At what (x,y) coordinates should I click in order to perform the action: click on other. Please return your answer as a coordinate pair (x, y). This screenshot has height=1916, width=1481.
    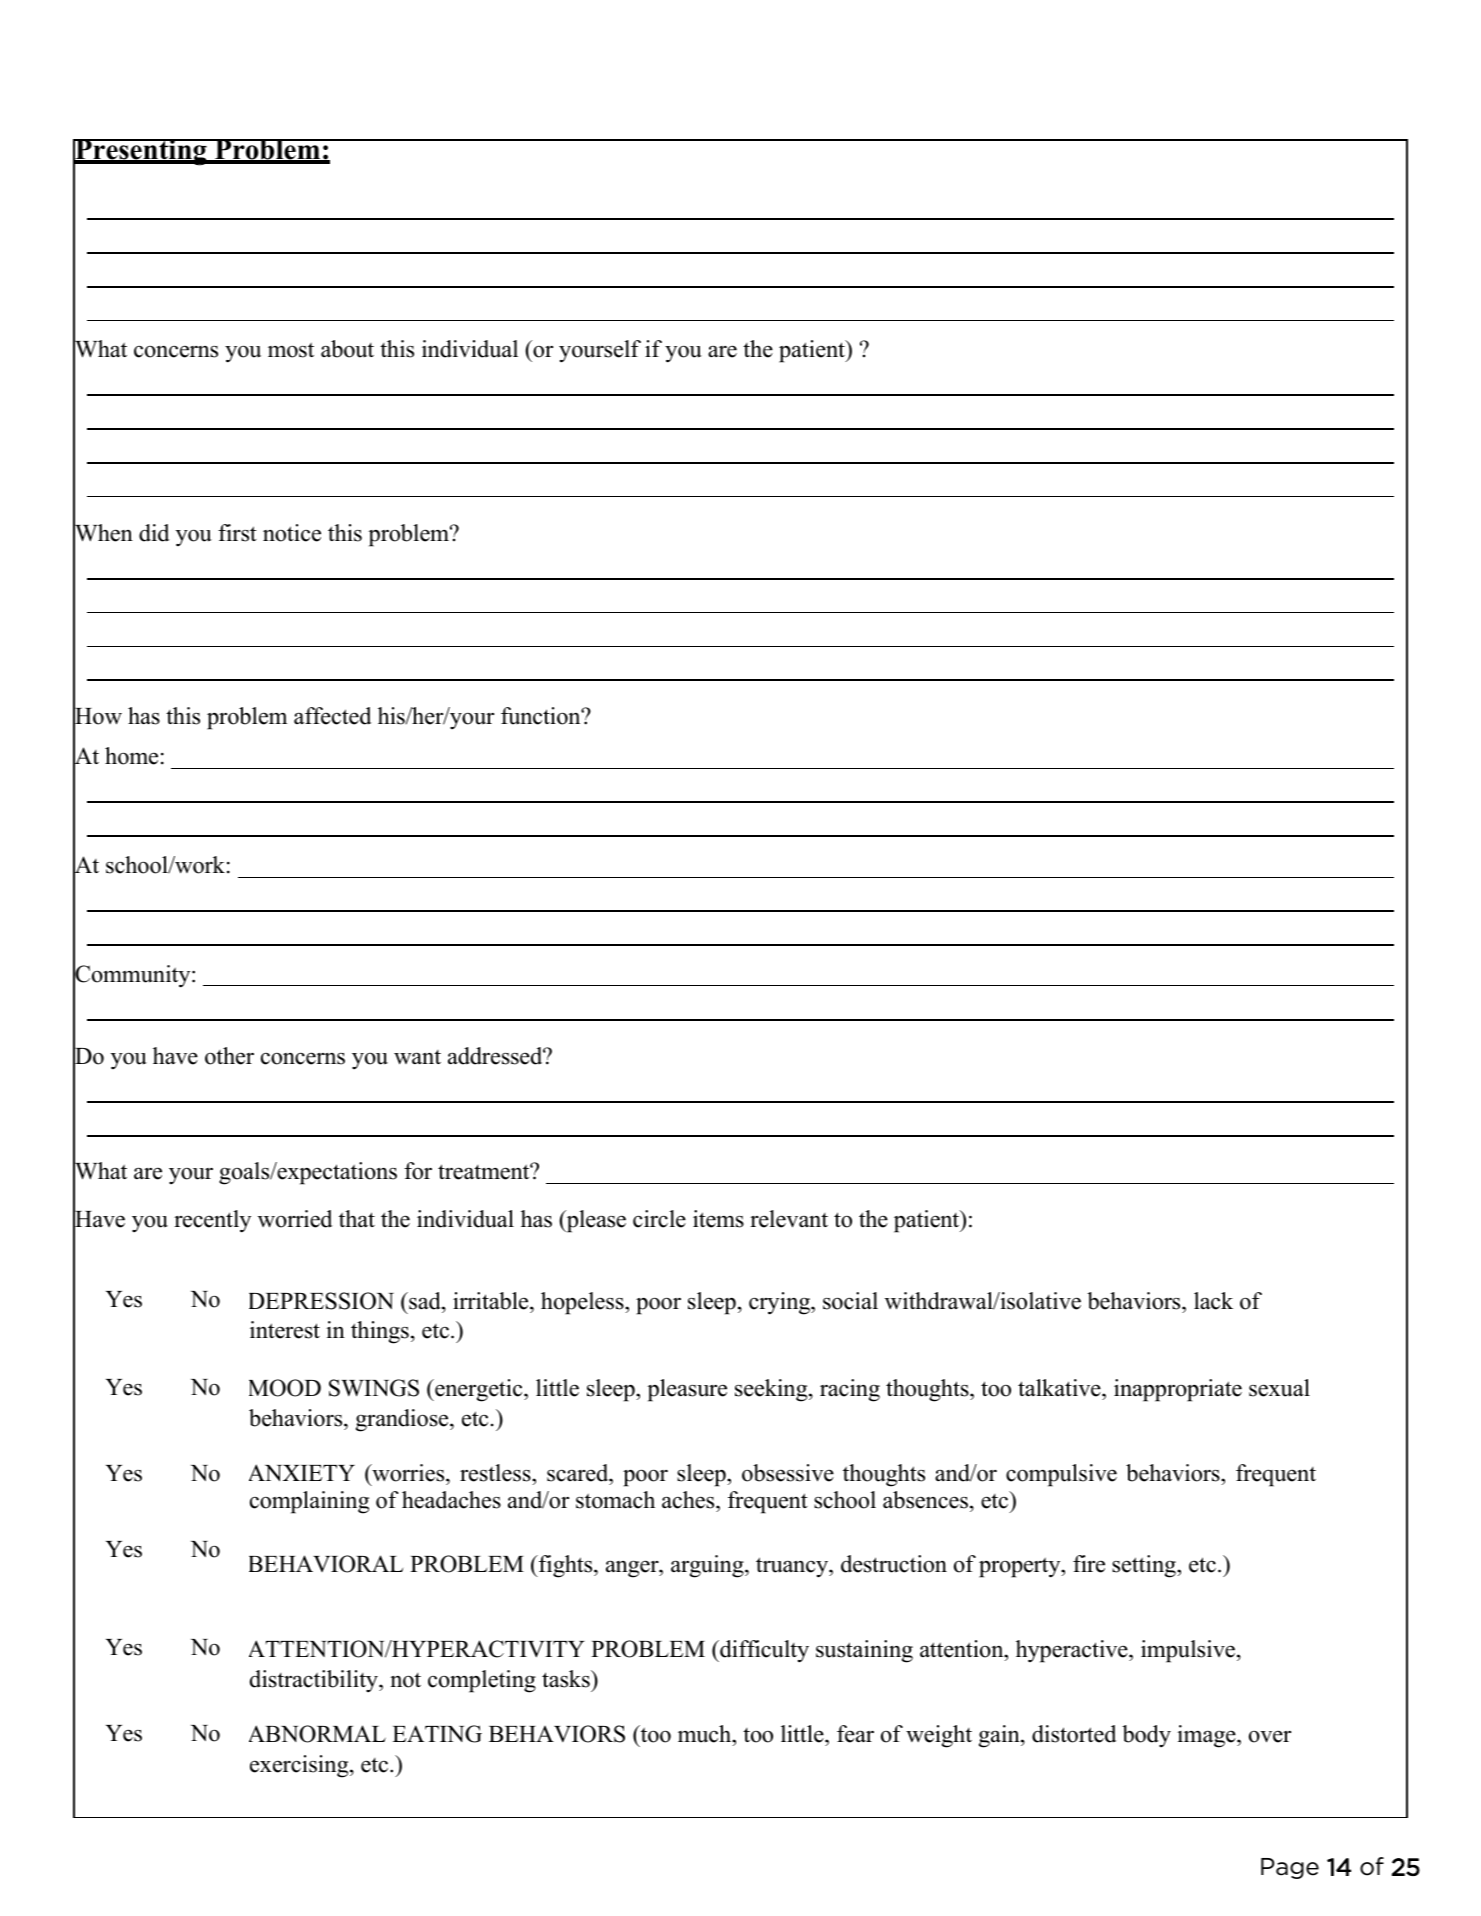
    Looking at the image, I should click on (229, 1056).
